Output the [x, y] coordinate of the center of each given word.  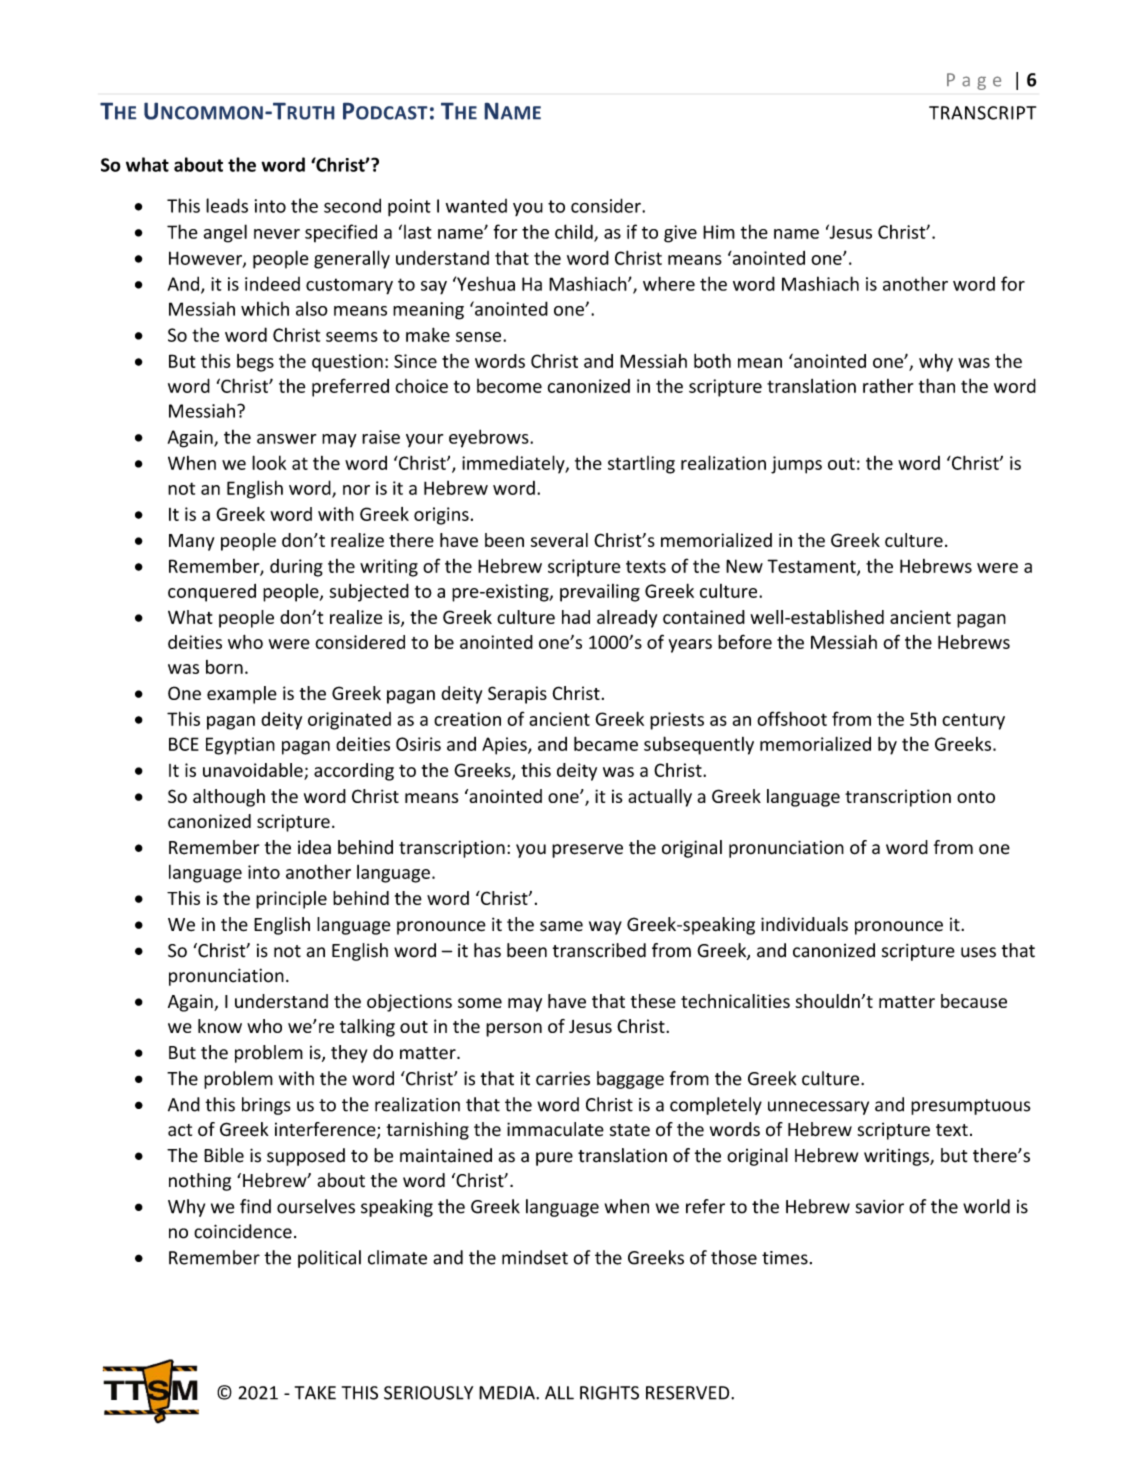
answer [286, 439]
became [606, 743]
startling [641, 465]
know [220, 1026]
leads [227, 205]
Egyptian [240, 746]
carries [563, 1078]
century [973, 721]
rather [888, 386]
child [575, 232]
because [974, 1001]
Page [974, 81]
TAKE [315, 1393]
